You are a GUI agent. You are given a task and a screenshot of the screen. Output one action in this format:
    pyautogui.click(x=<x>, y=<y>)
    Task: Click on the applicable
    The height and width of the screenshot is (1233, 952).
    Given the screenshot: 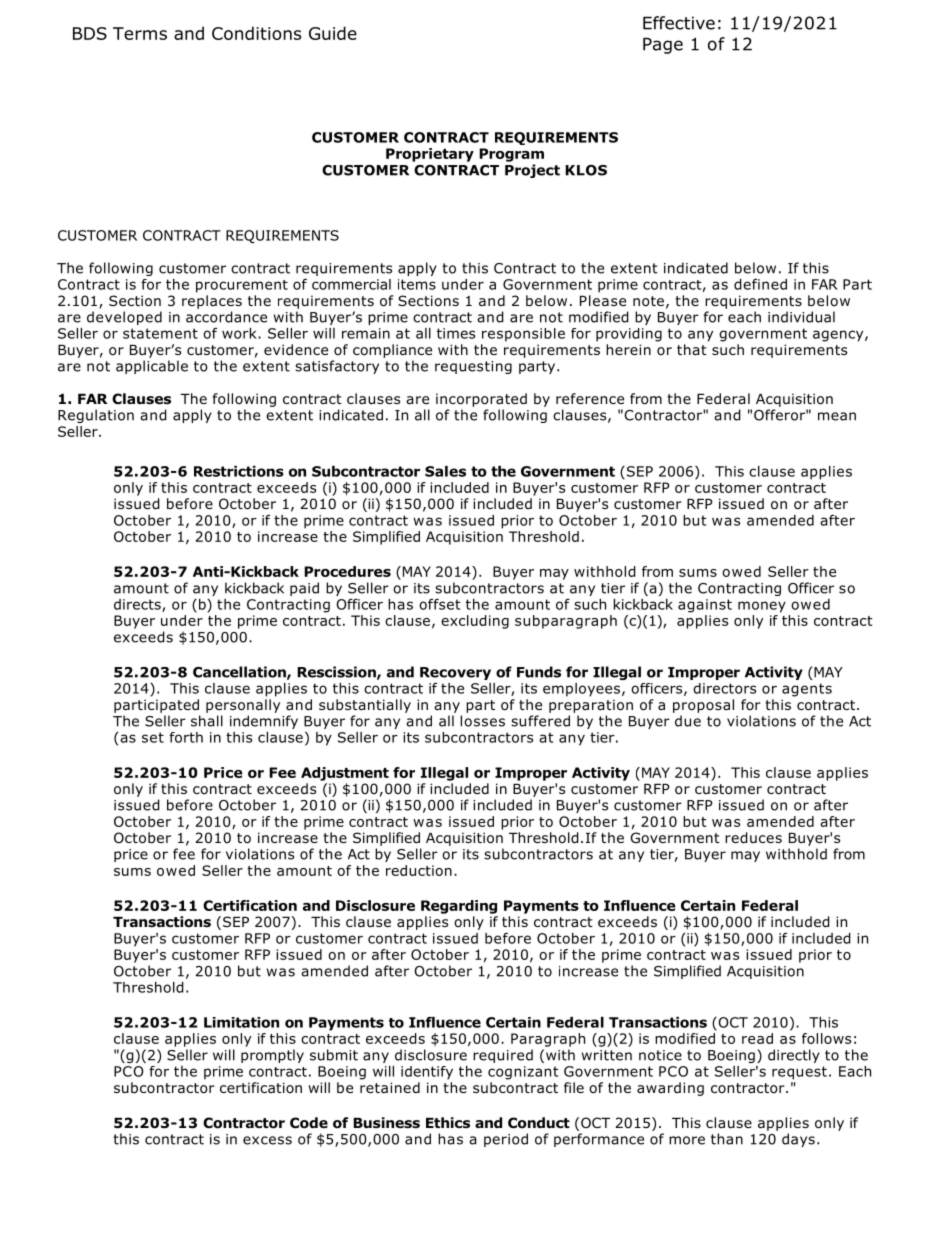 What is the action you would take?
    pyautogui.click(x=152, y=367)
